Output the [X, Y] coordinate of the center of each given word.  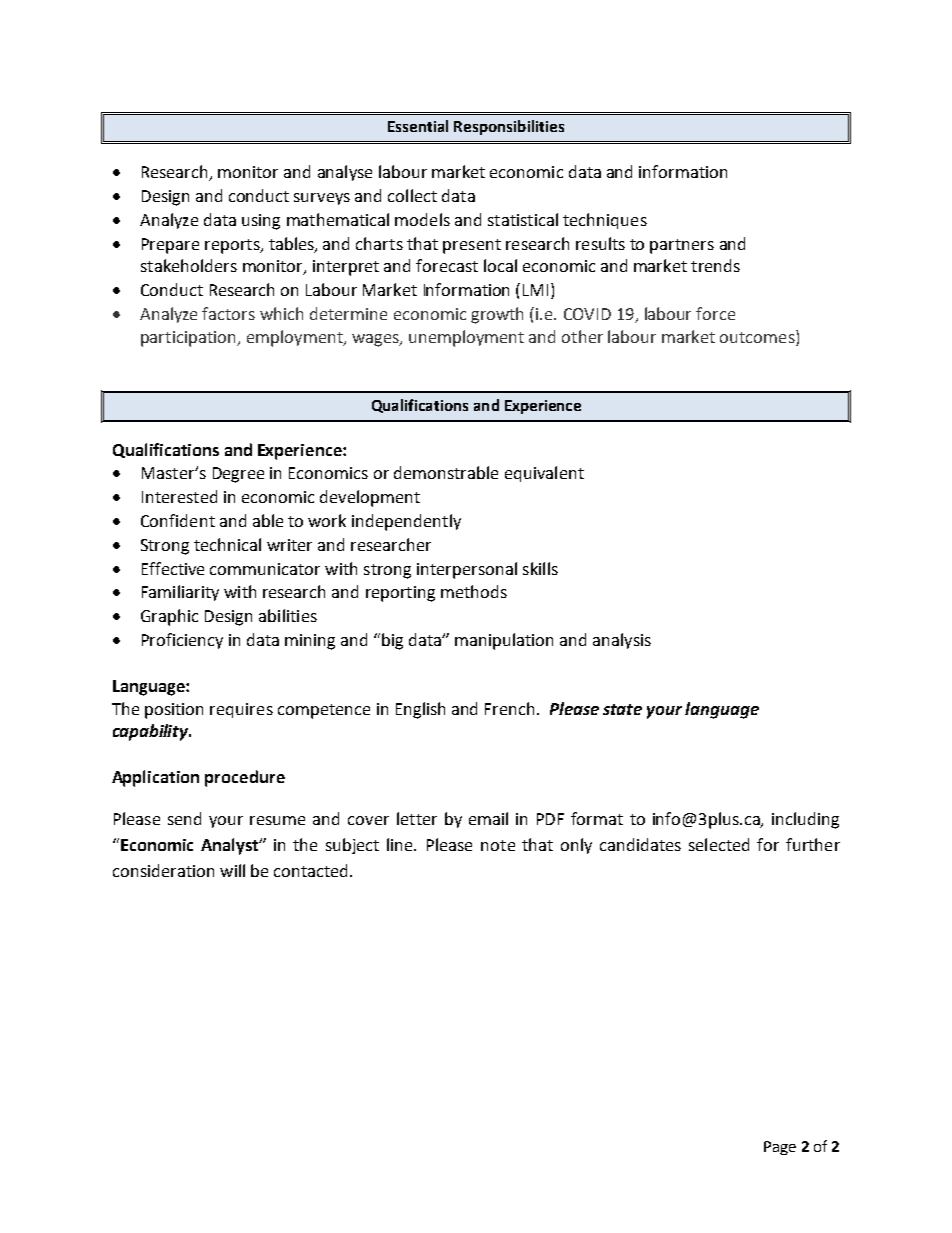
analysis [622, 641]
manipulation [504, 641]
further [813, 844]
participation [189, 339]
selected [719, 844]
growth [497, 315]
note [498, 845]
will [232, 870]
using [261, 222]
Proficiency [182, 641]
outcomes [758, 336]
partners [682, 246]
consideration [163, 870]
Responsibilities [509, 127]
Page [780, 1148]
